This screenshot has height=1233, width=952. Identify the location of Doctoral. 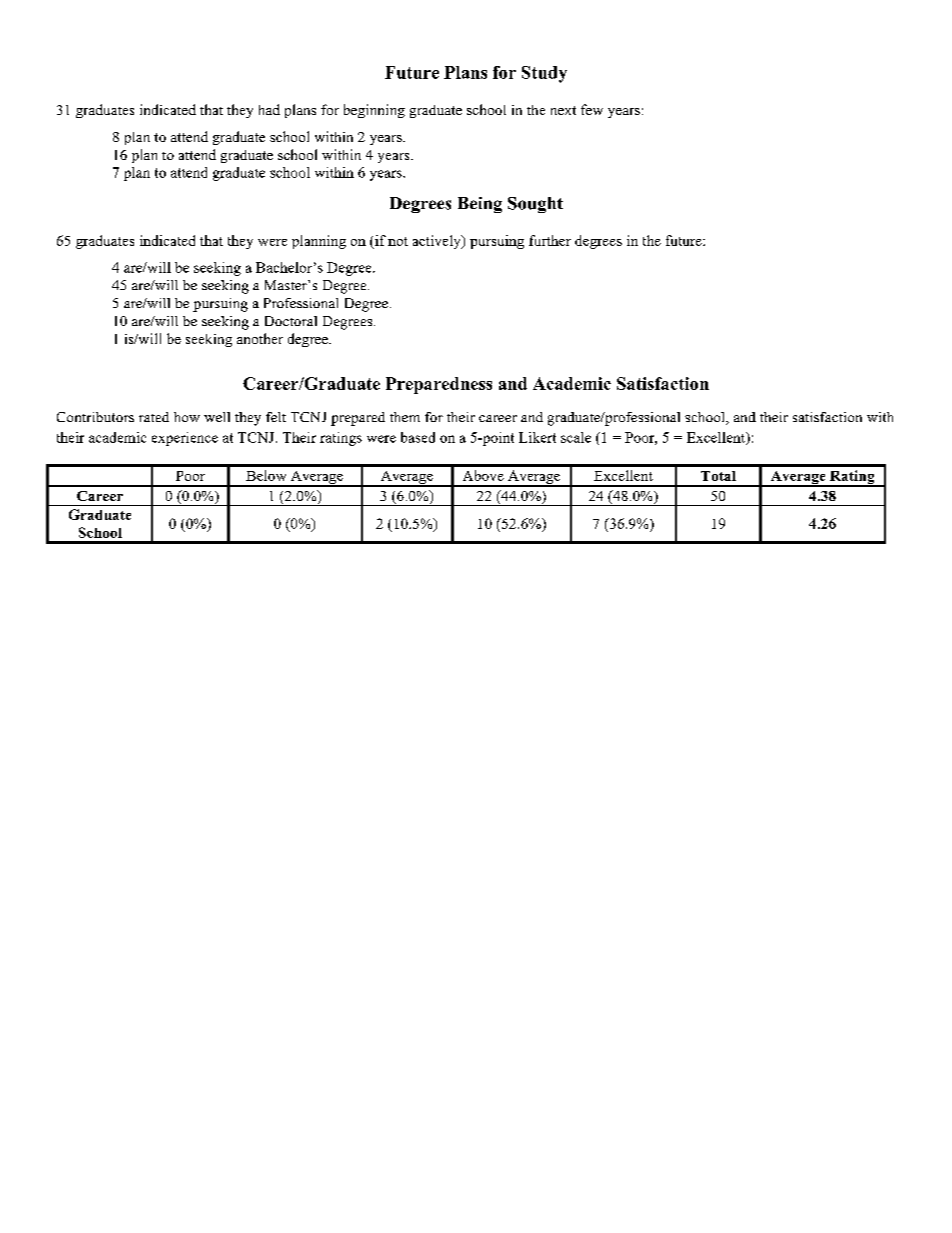
(291, 321).
